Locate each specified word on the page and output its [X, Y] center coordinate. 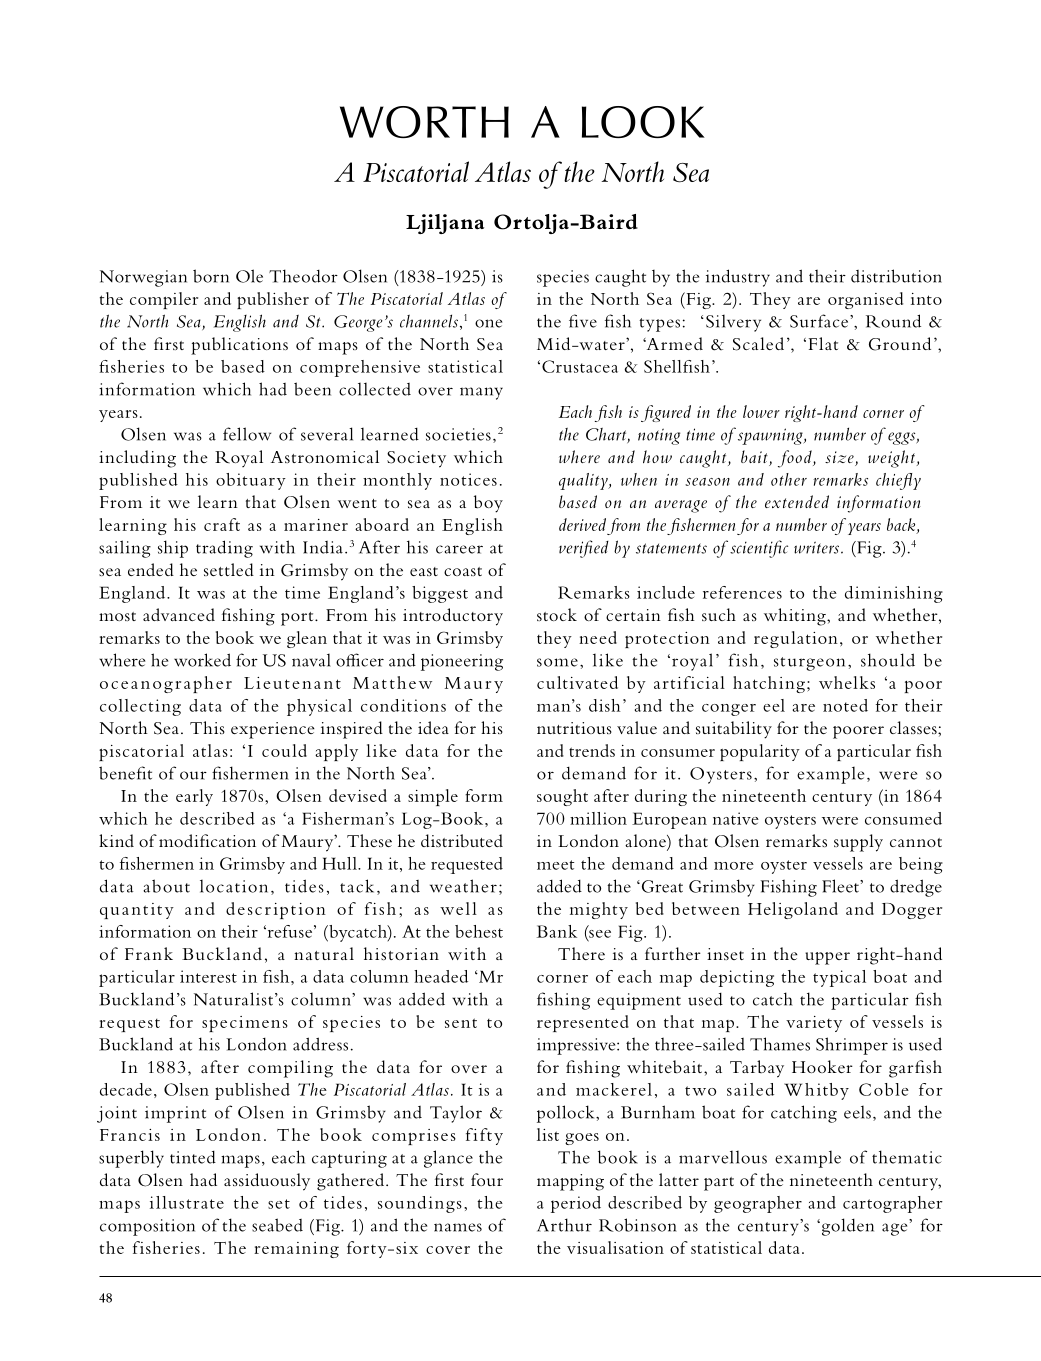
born [211, 276]
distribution [896, 276]
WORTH [424, 122]
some [557, 662]
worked [202, 660]
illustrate [187, 1202]
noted [845, 705]
